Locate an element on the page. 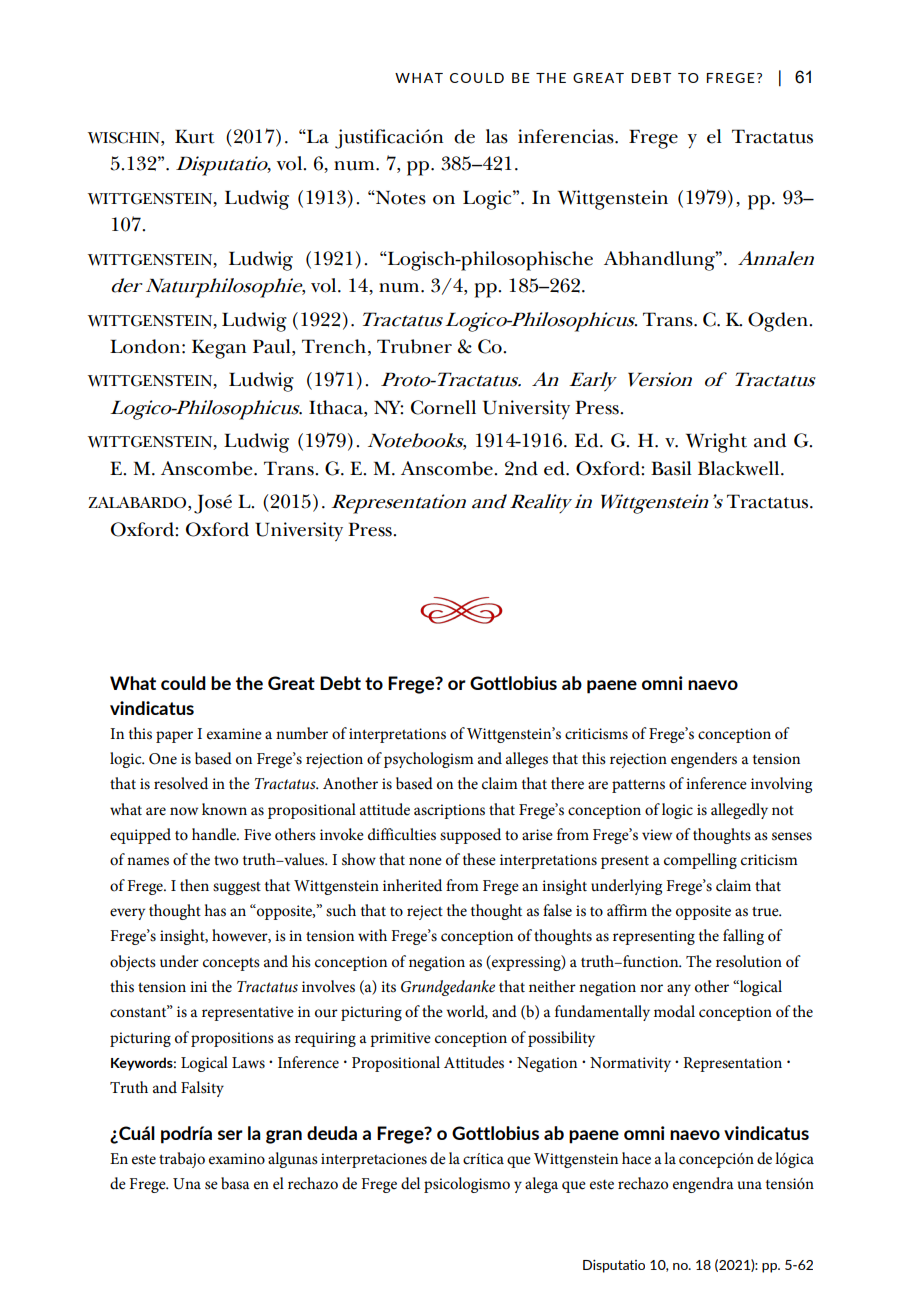  Cornell is located at coordinates (443, 407).
